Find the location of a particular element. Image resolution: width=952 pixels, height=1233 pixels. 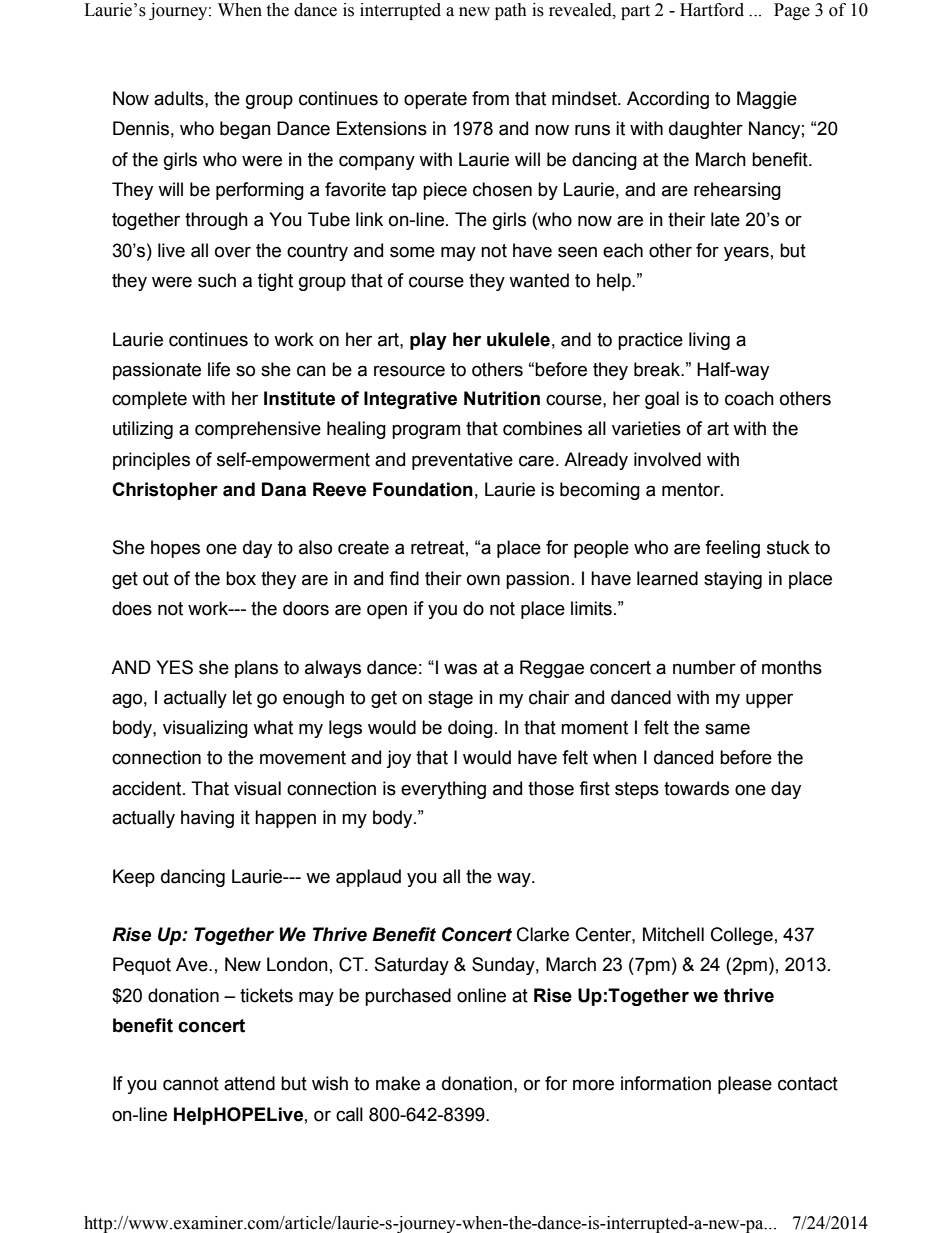

Hartford is located at coordinates (712, 10).
